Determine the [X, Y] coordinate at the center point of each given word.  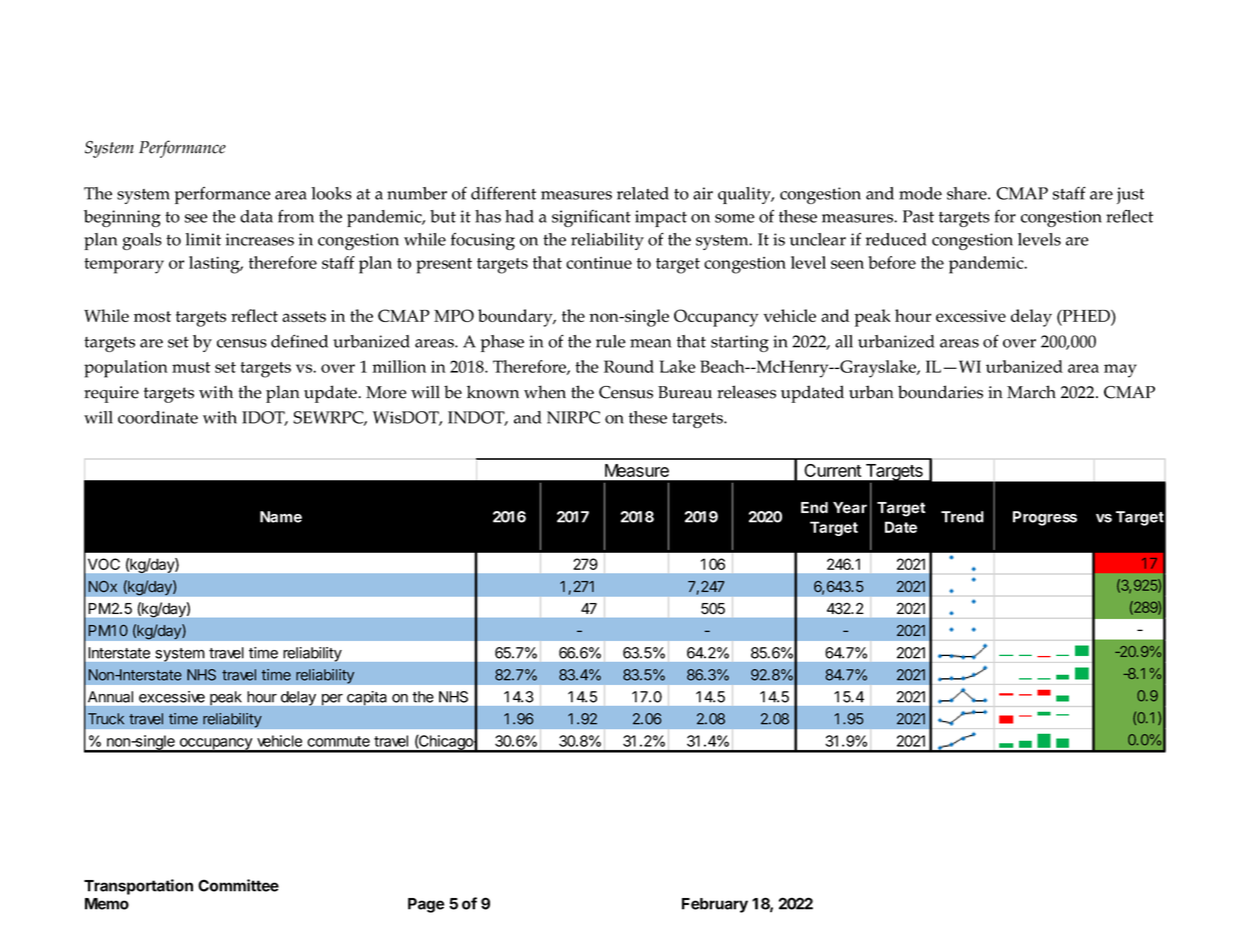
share [968, 193]
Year [850, 508]
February [715, 905]
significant [591, 218]
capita [366, 698]
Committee [238, 885]
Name [281, 517]
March [1031, 392]
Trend [962, 517]
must [191, 367]
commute [338, 741]
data [256, 216]
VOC [104, 564]
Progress [1045, 518]
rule [611, 341]
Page [426, 905]
